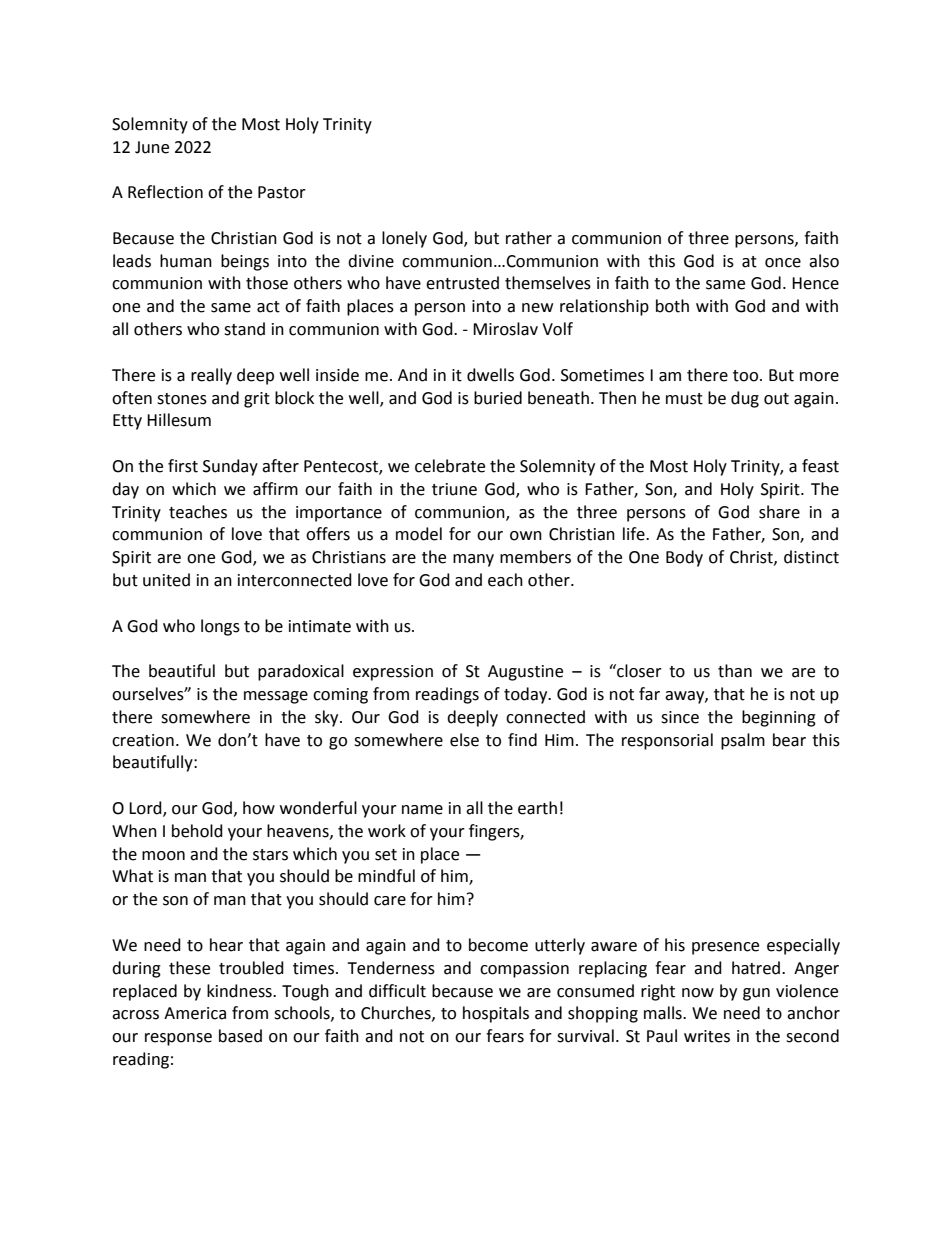 The height and width of the screenshot is (1233, 952). What do you see at coordinates (197, 831) in the screenshot?
I see `behold` at bounding box center [197, 831].
